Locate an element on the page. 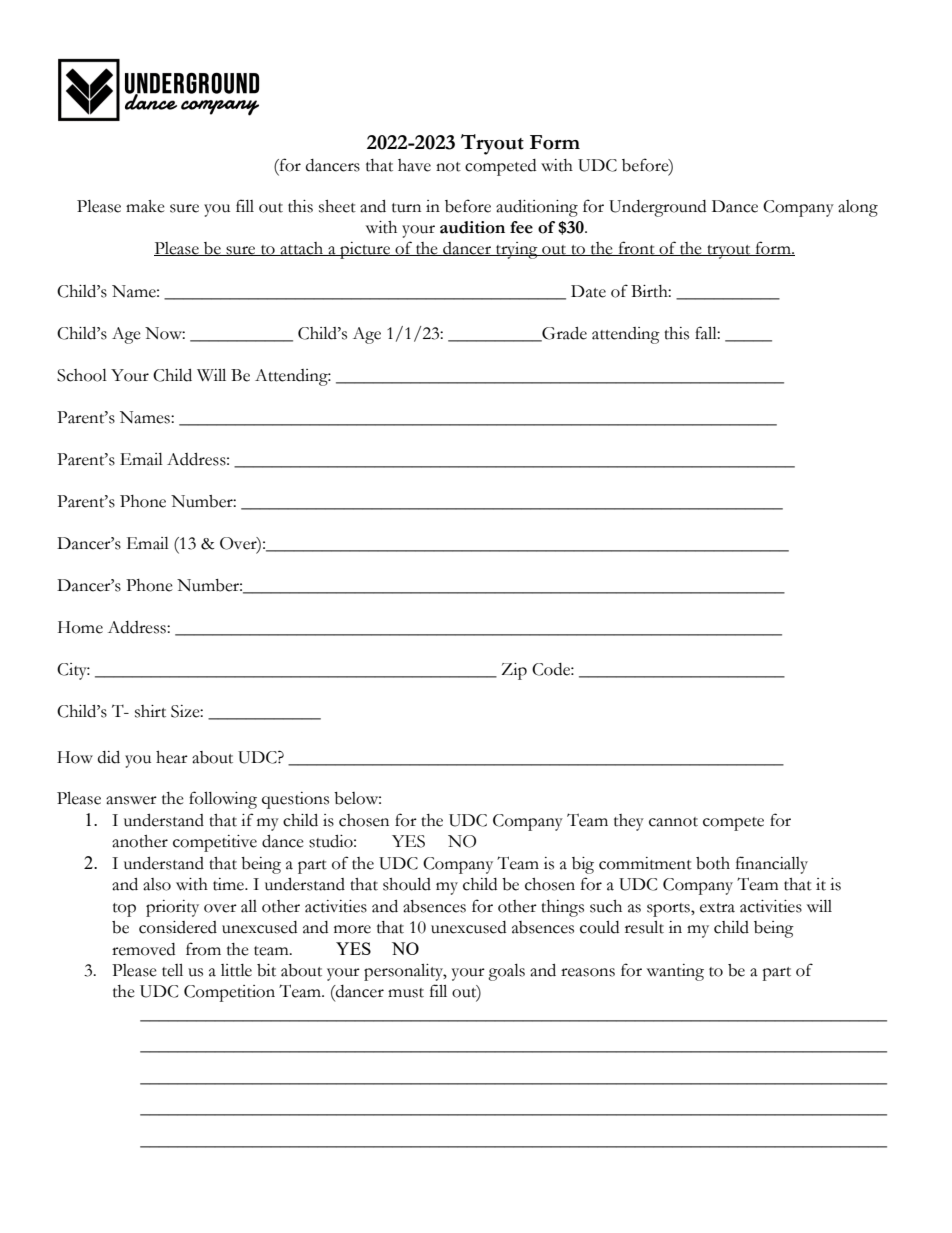 The image size is (952, 1233). turn is located at coordinates (406, 208).
